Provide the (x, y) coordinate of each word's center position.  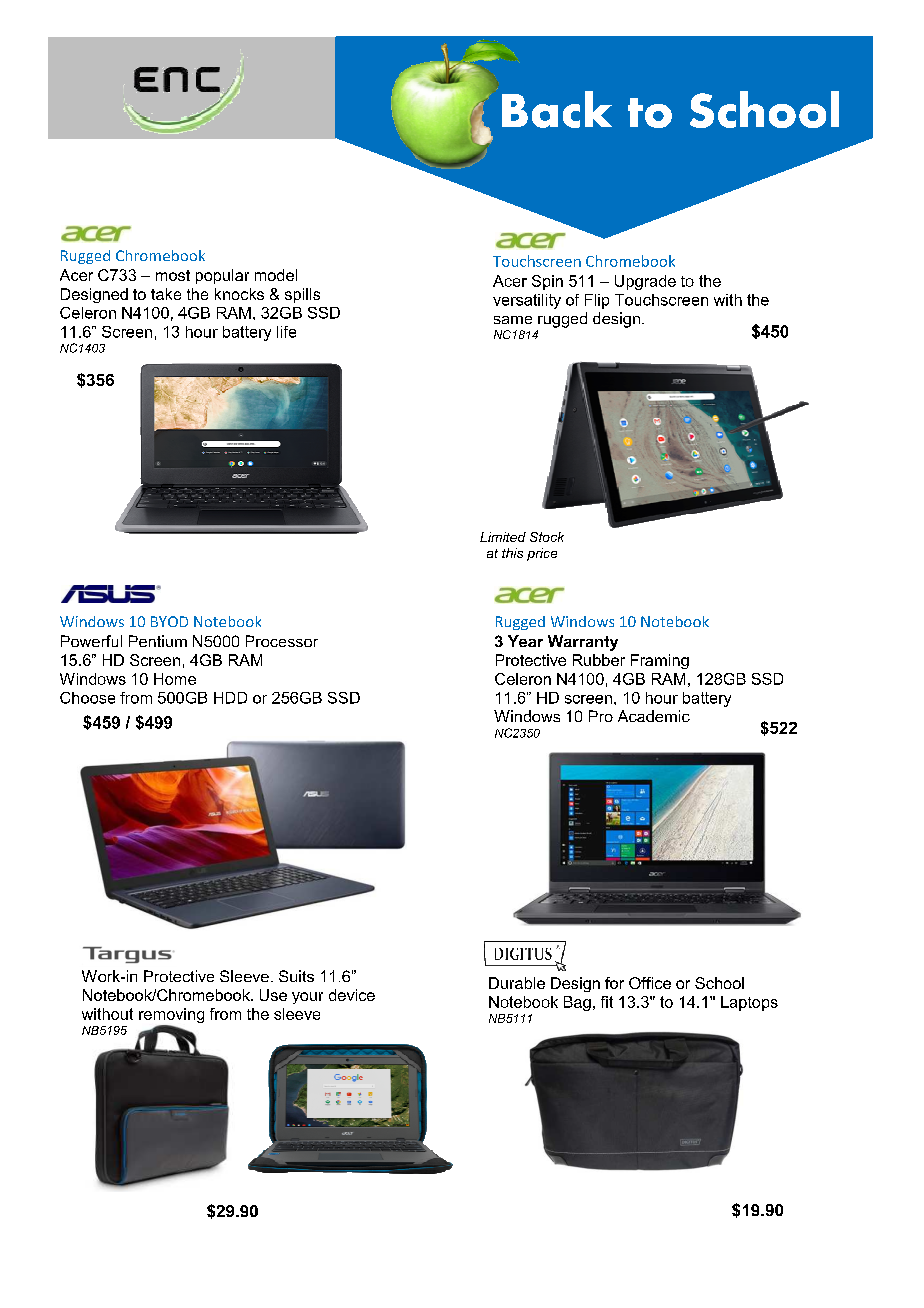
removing (171, 1017)
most (173, 275)
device (352, 995)
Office (650, 983)
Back (557, 109)
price (542, 554)
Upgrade (645, 282)
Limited (503, 537)
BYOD (169, 621)
